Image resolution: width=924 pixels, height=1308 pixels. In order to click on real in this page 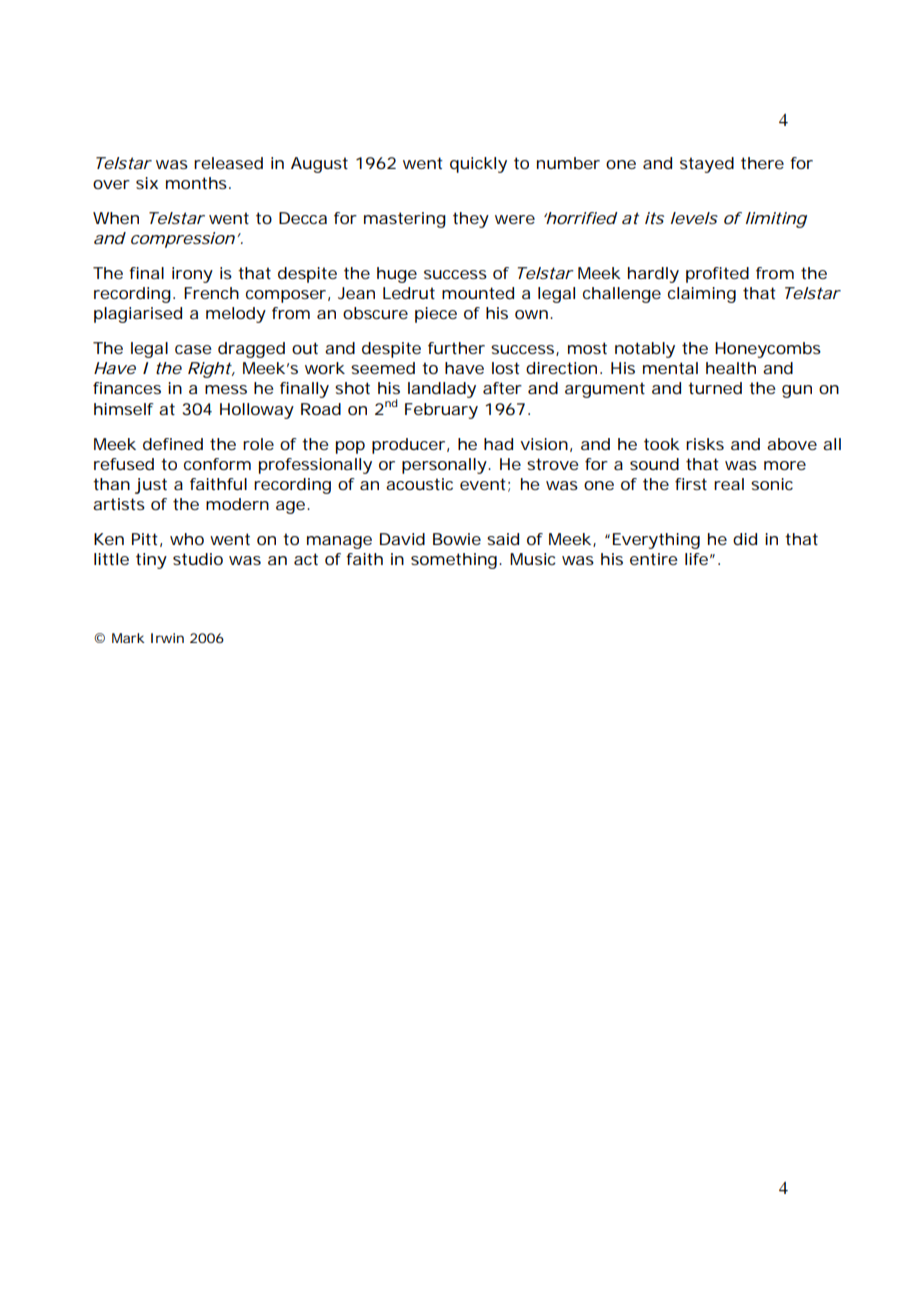, I will do `click(729, 484)`.
